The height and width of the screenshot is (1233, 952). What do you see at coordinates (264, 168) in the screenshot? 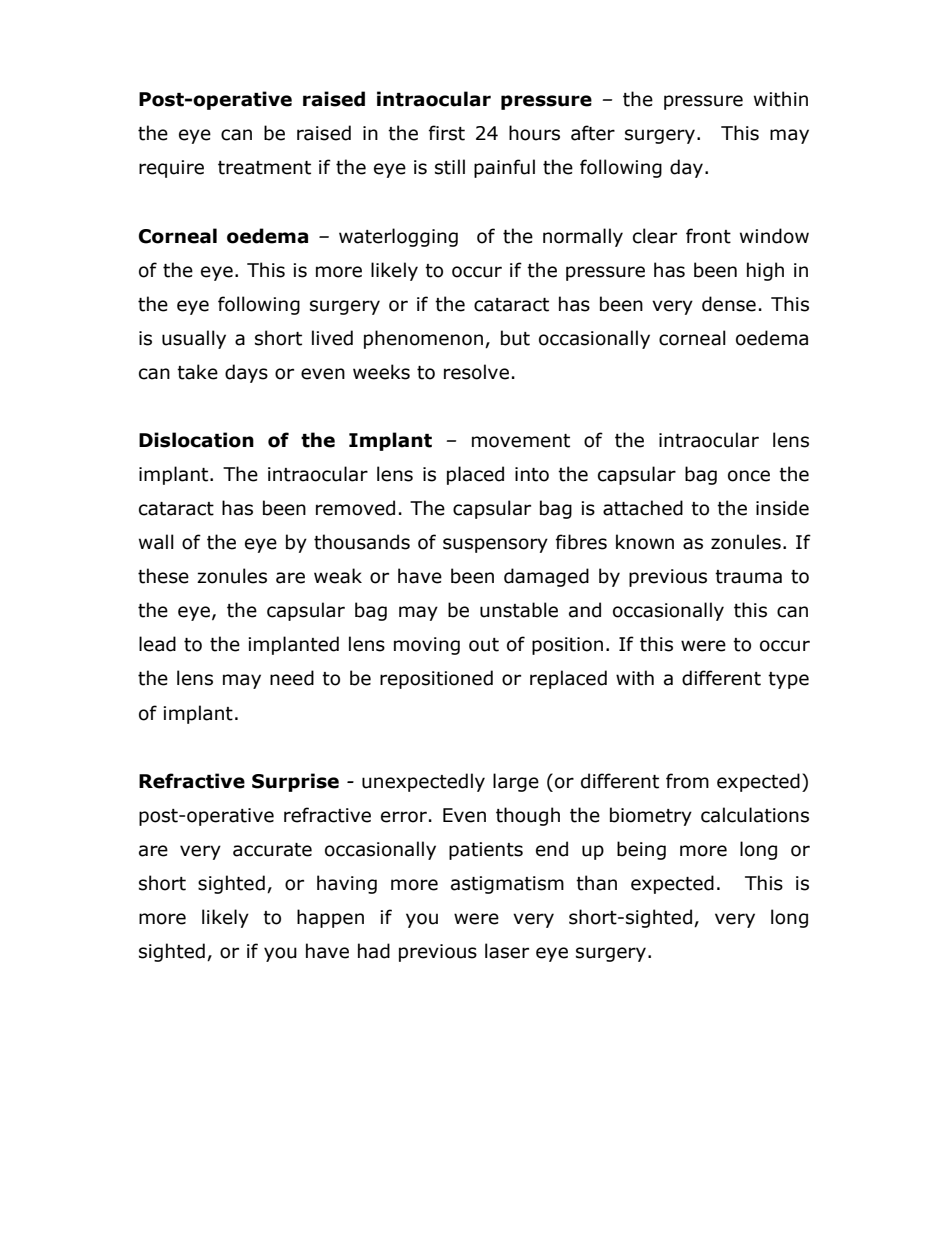
I see `treatment` at bounding box center [264, 168].
